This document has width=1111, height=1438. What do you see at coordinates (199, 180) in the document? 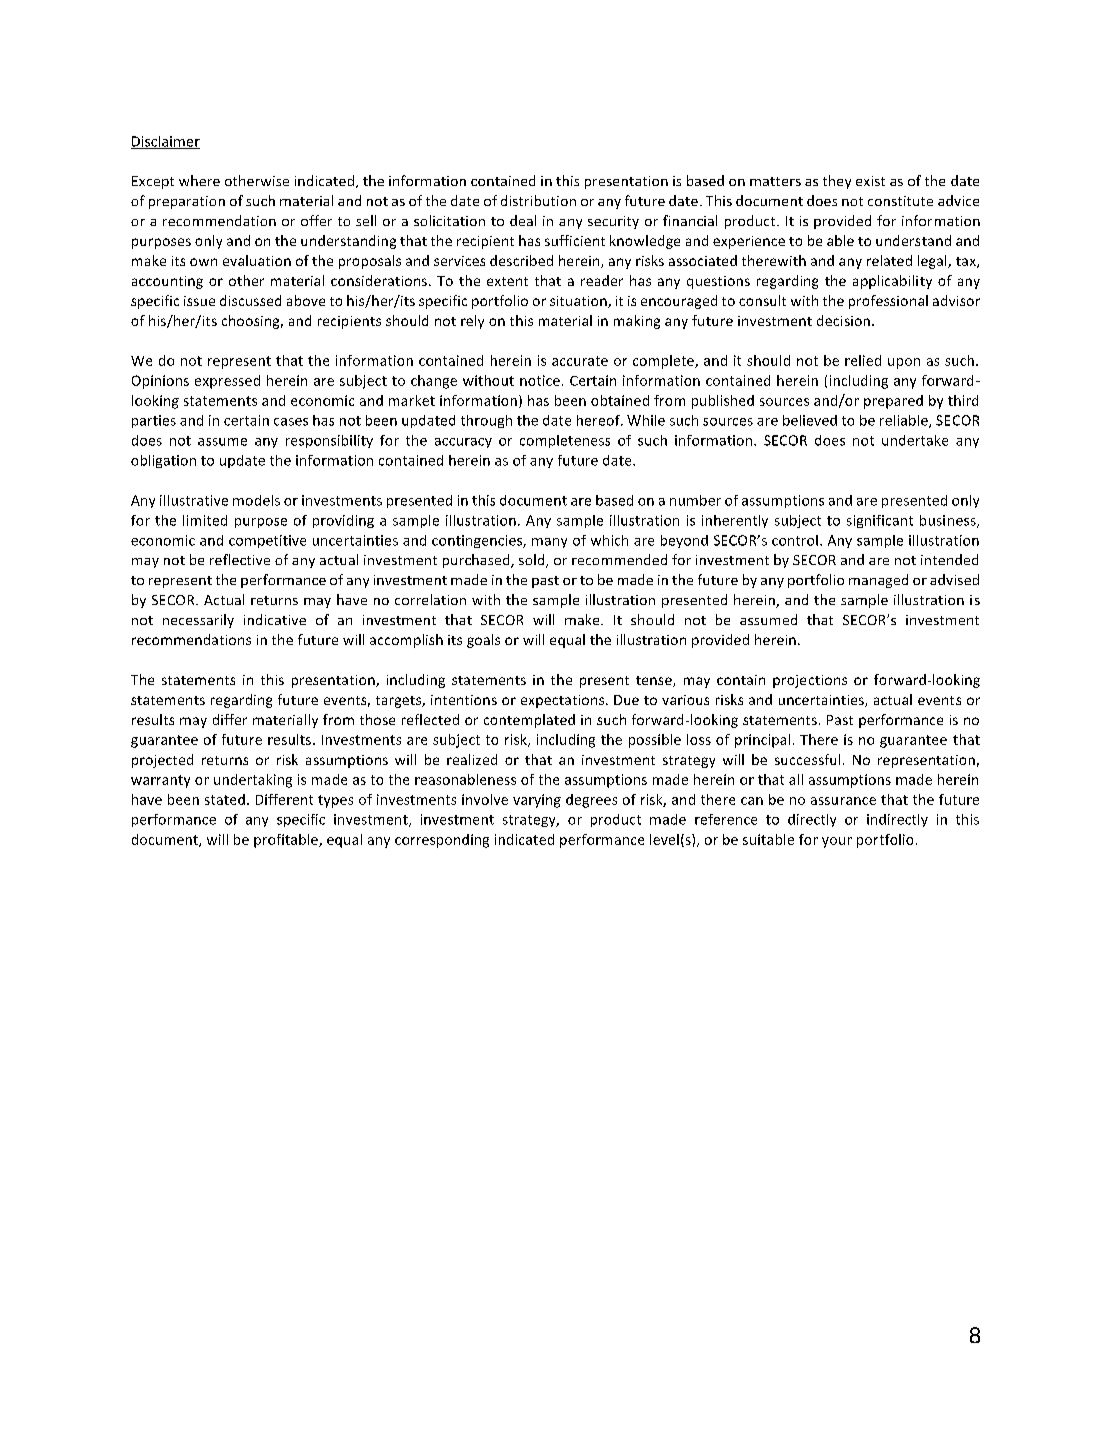
I see `where` at bounding box center [199, 180].
